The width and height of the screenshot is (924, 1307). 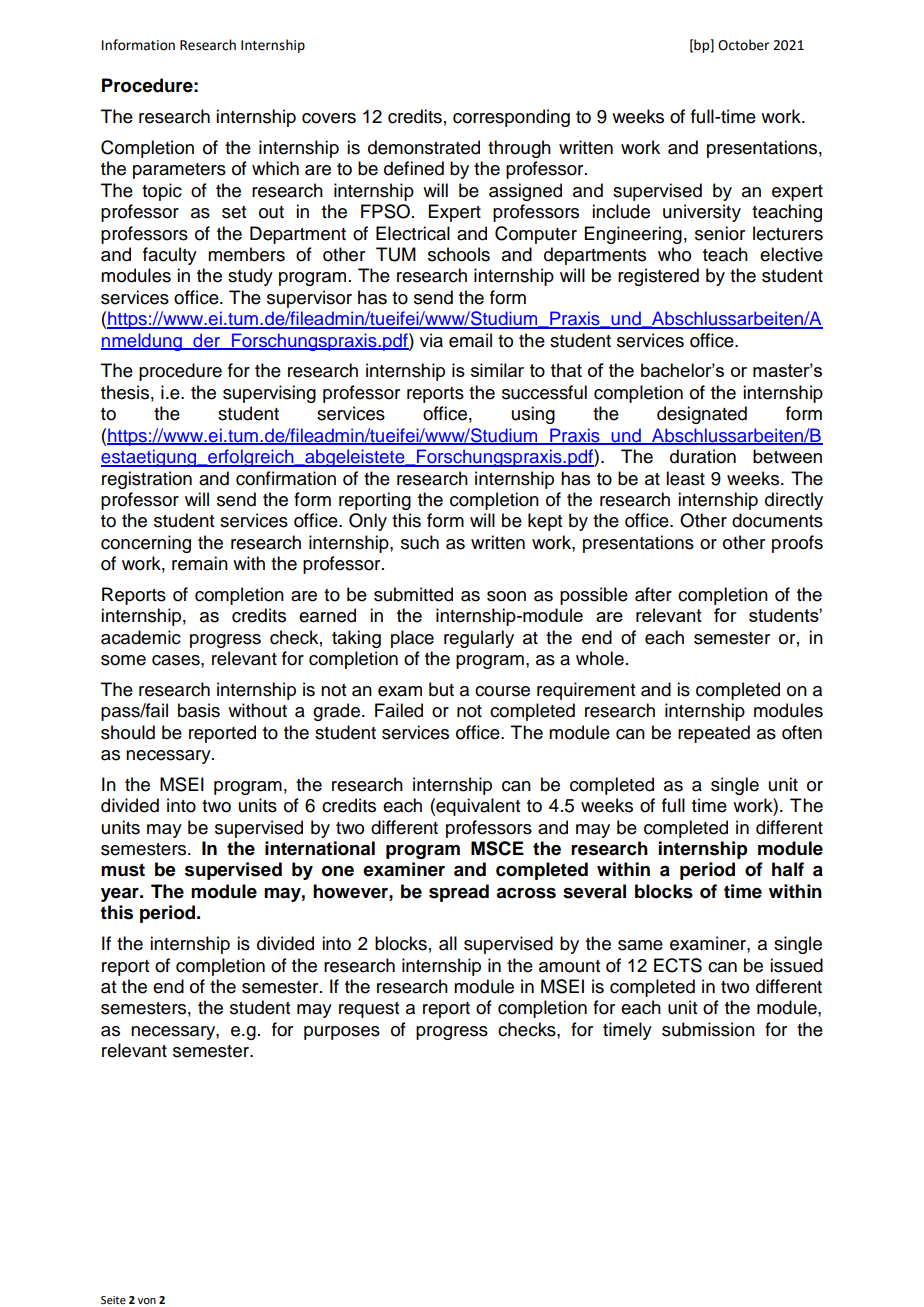 I want to click on von, so click(x=147, y=1301).
